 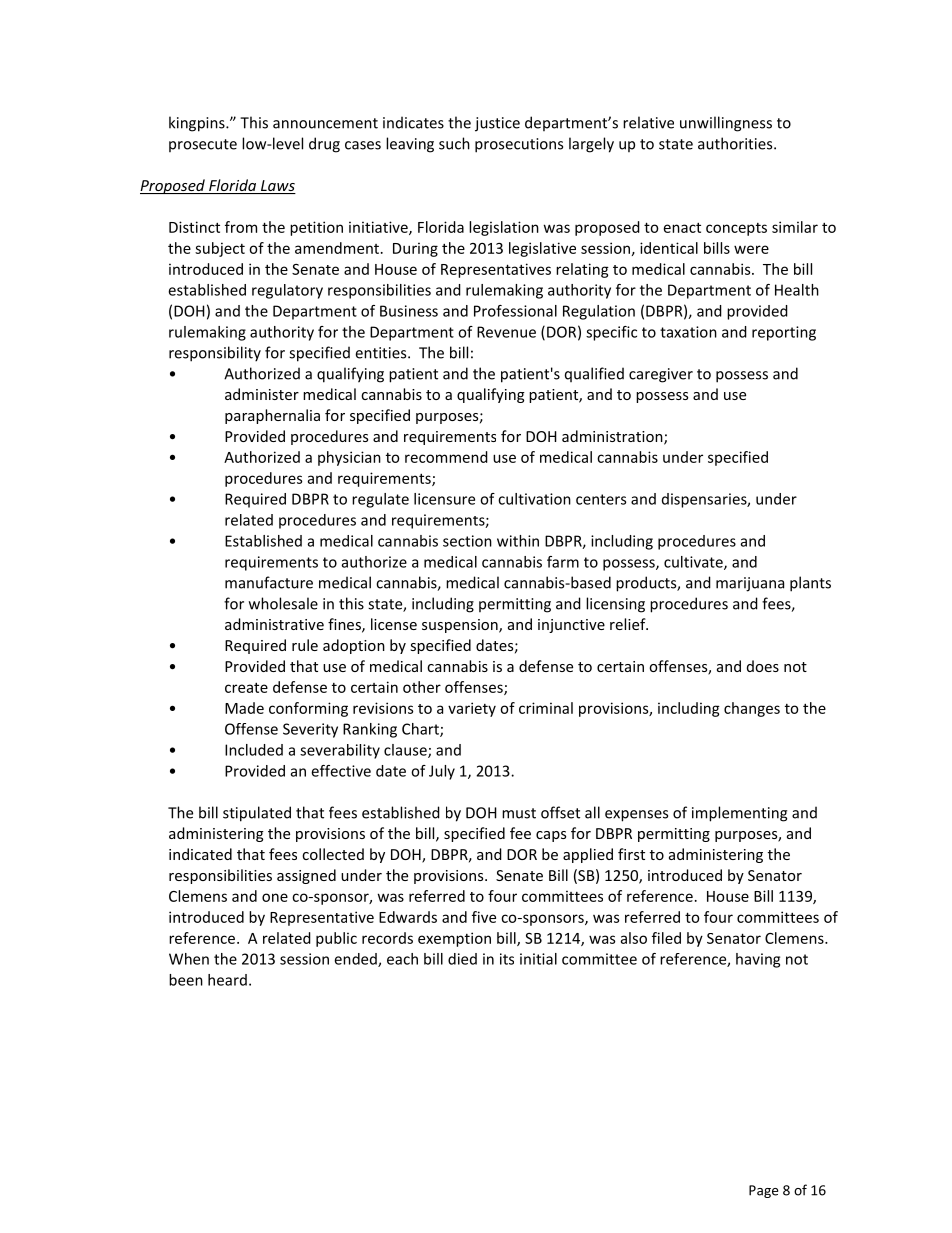 What do you see at coordinates (246, 687) in the document?
I see `create` at bounding box center [246, 687].
